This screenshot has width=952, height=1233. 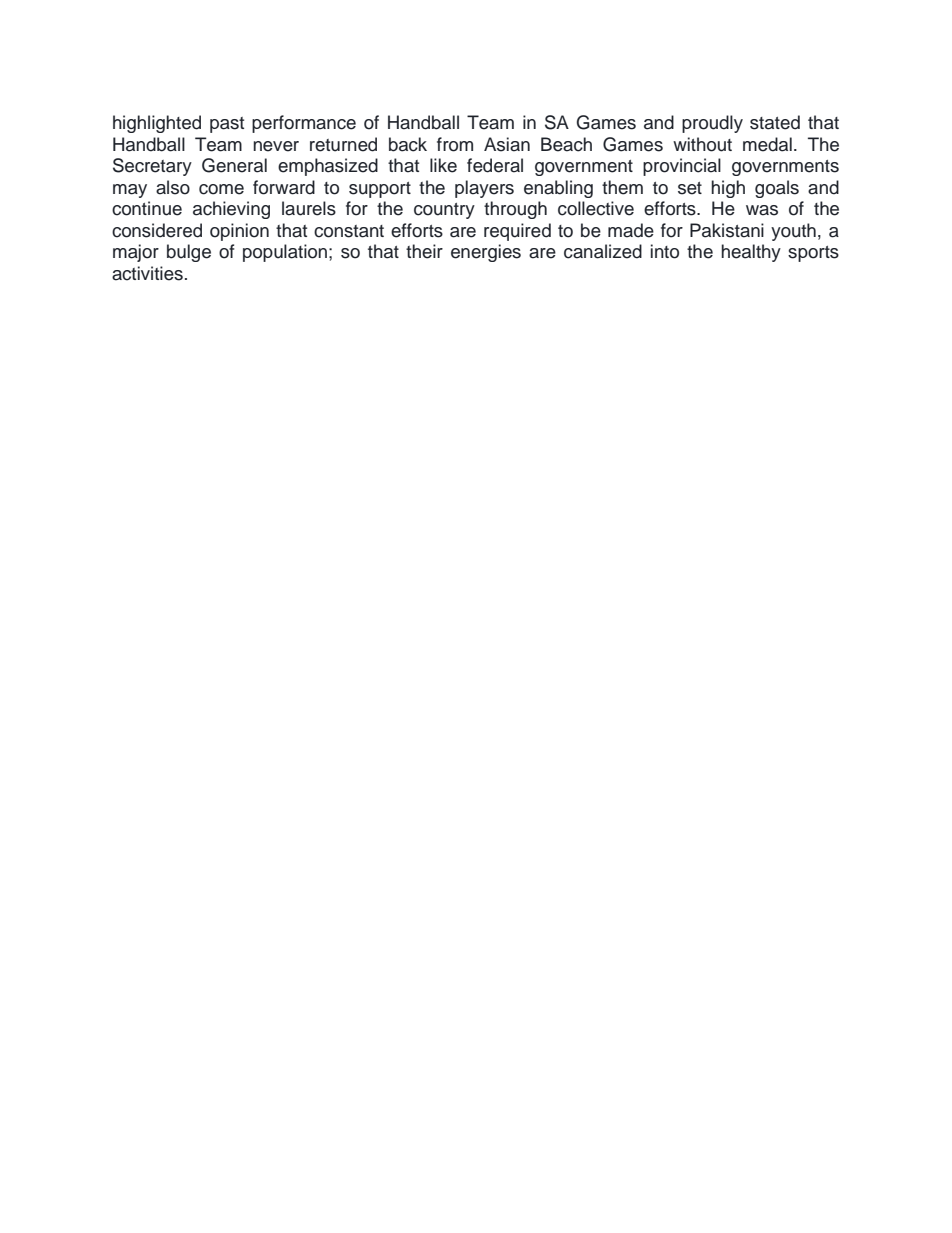 What do you see at coordinates (727, 230) in the screenshot?
I see `Pakistani` at bounding box center [727, 230].
